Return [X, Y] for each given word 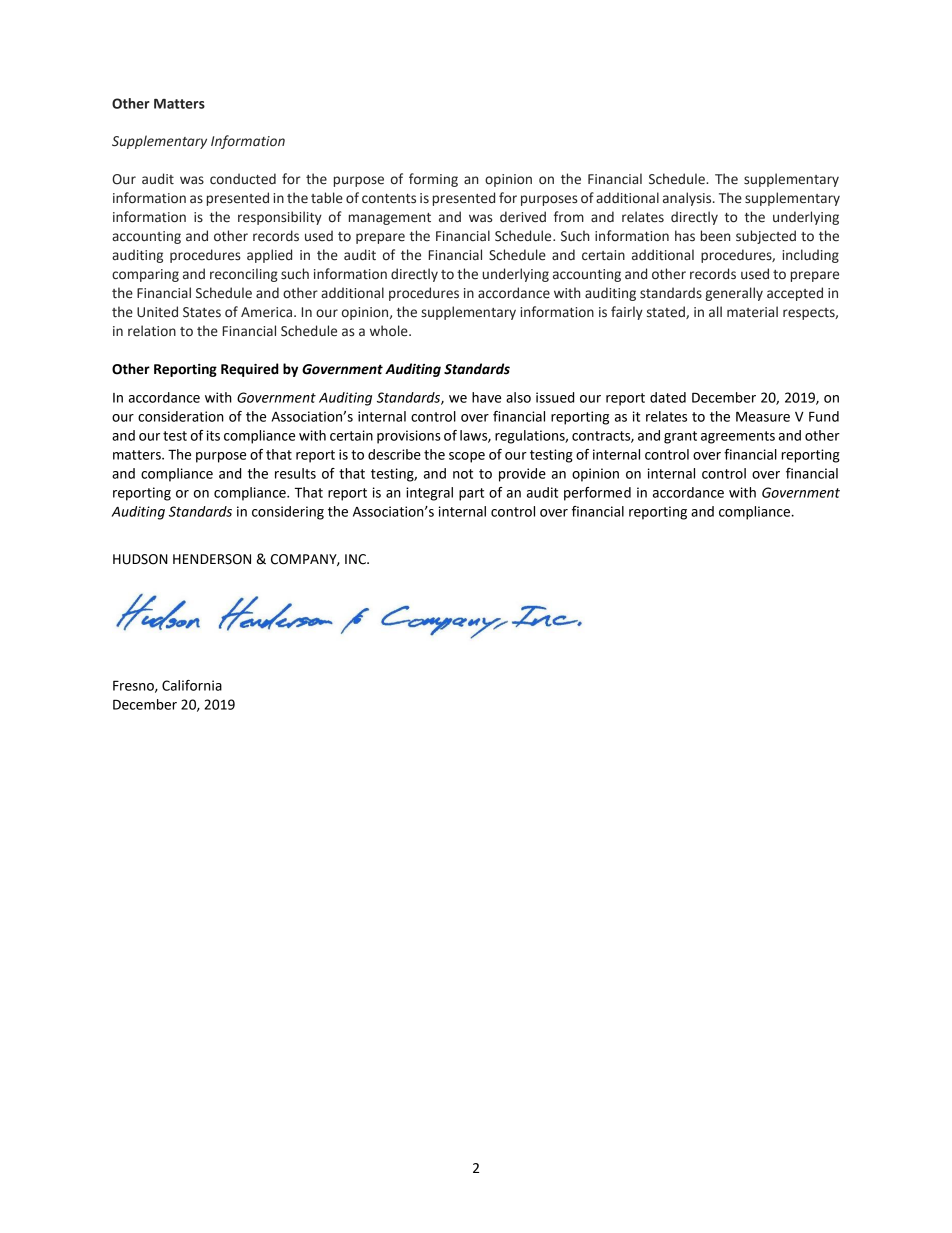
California [192, 685]
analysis [688, 199]
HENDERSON [212, 559]
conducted [243, 179]
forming [433, 180]
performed [597, 494]
